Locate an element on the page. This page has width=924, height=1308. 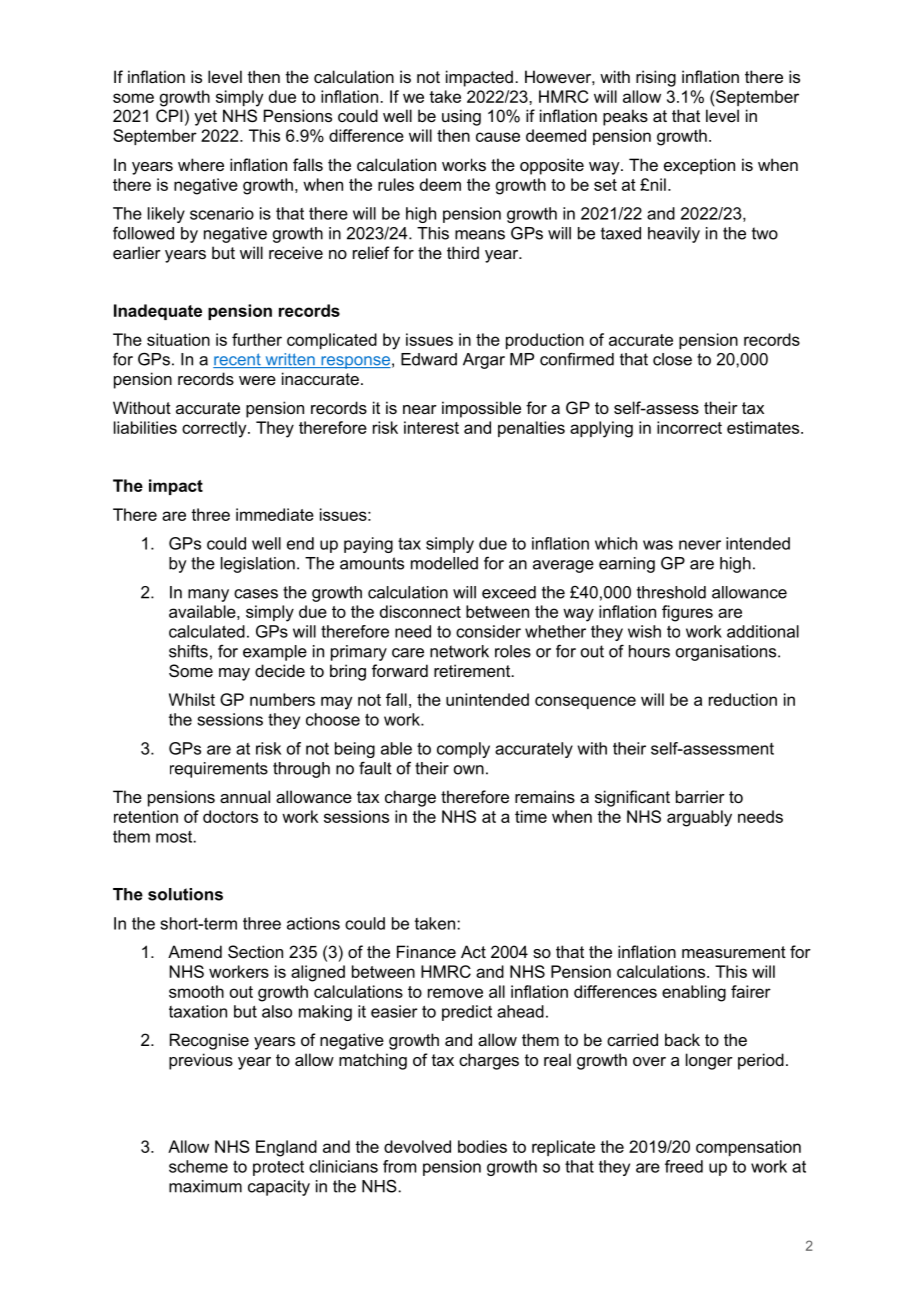
scheme is located at coordinates (198, 1166).
